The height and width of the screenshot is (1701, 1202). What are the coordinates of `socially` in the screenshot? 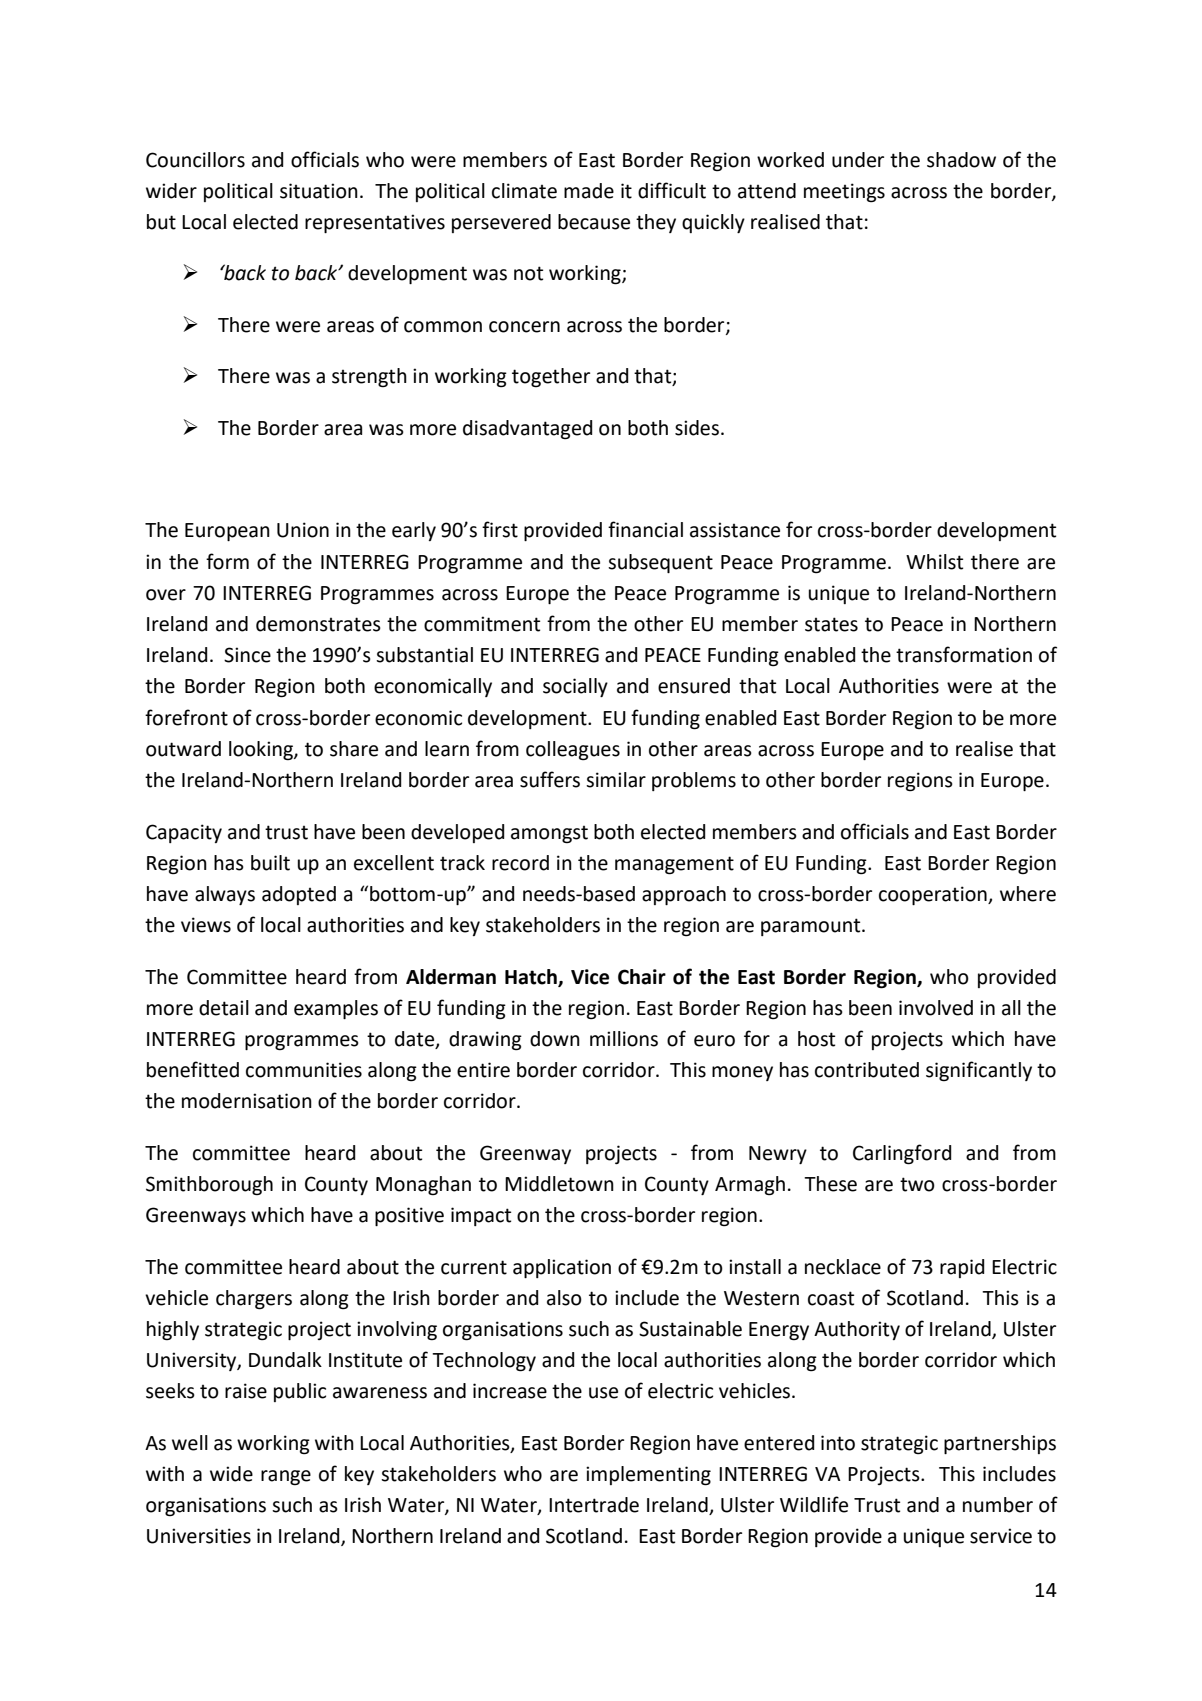 It's located at (575, 687).
